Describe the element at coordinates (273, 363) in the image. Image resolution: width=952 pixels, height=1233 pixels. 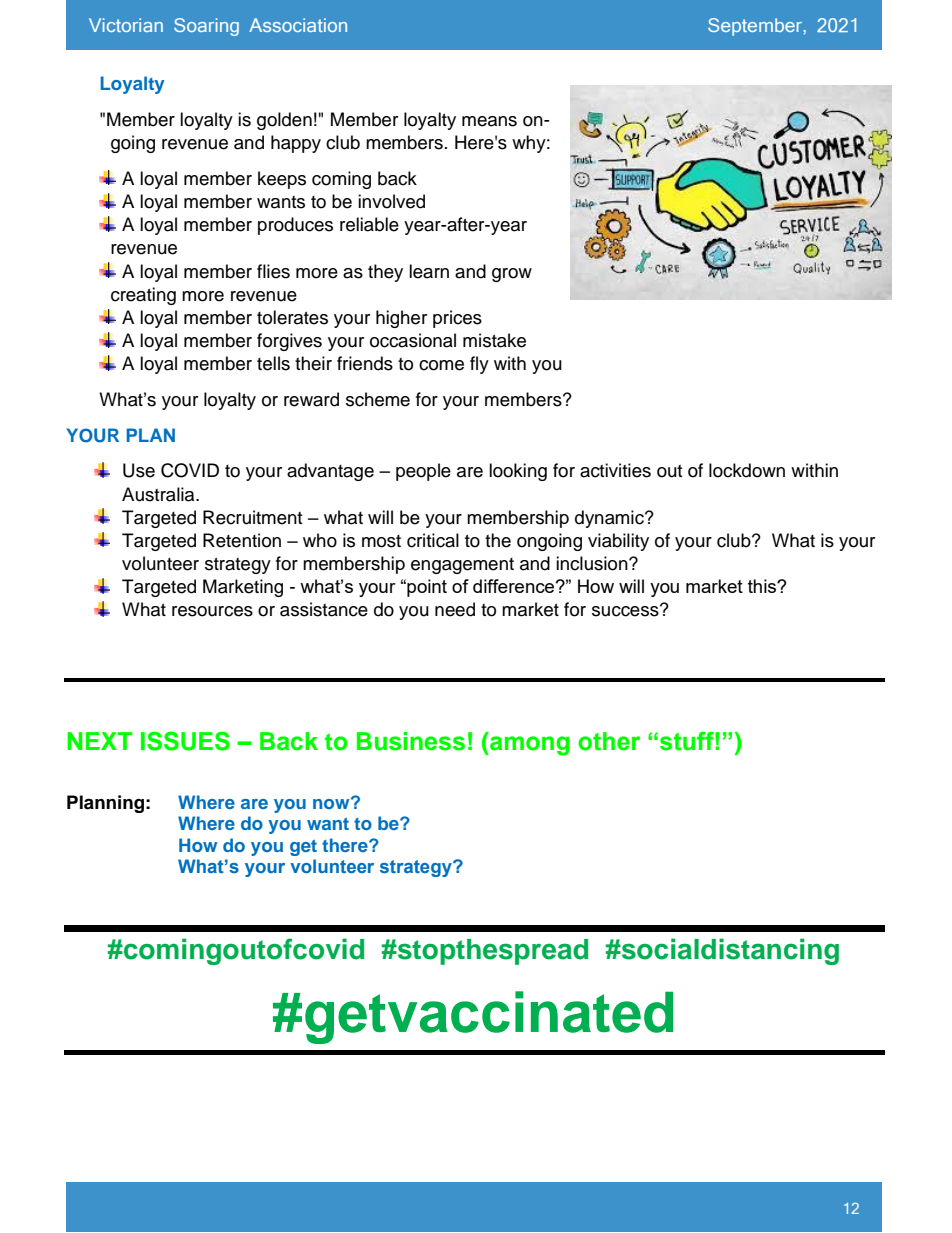
I see `tells` at that location.
